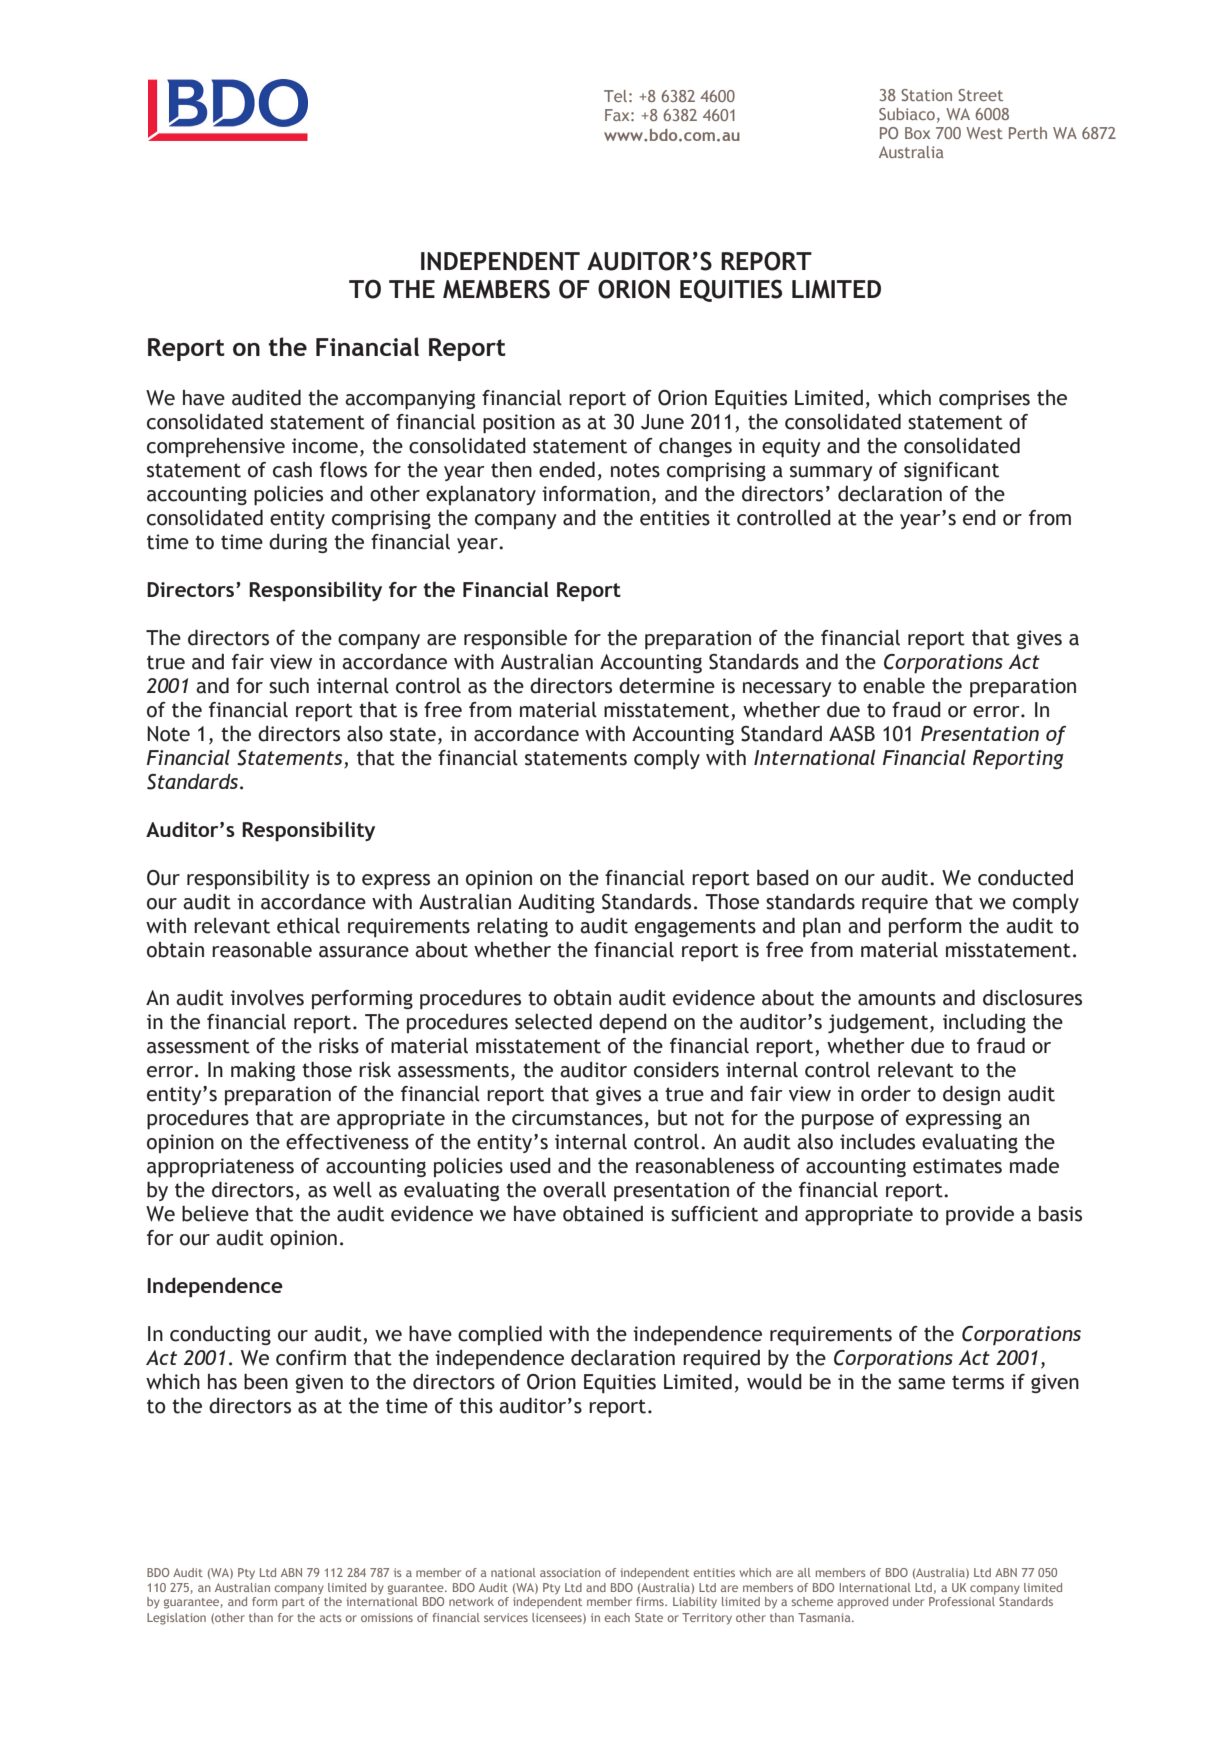  Describe the element at coordinates (984, 133) in the document. I see `West` at that location.
